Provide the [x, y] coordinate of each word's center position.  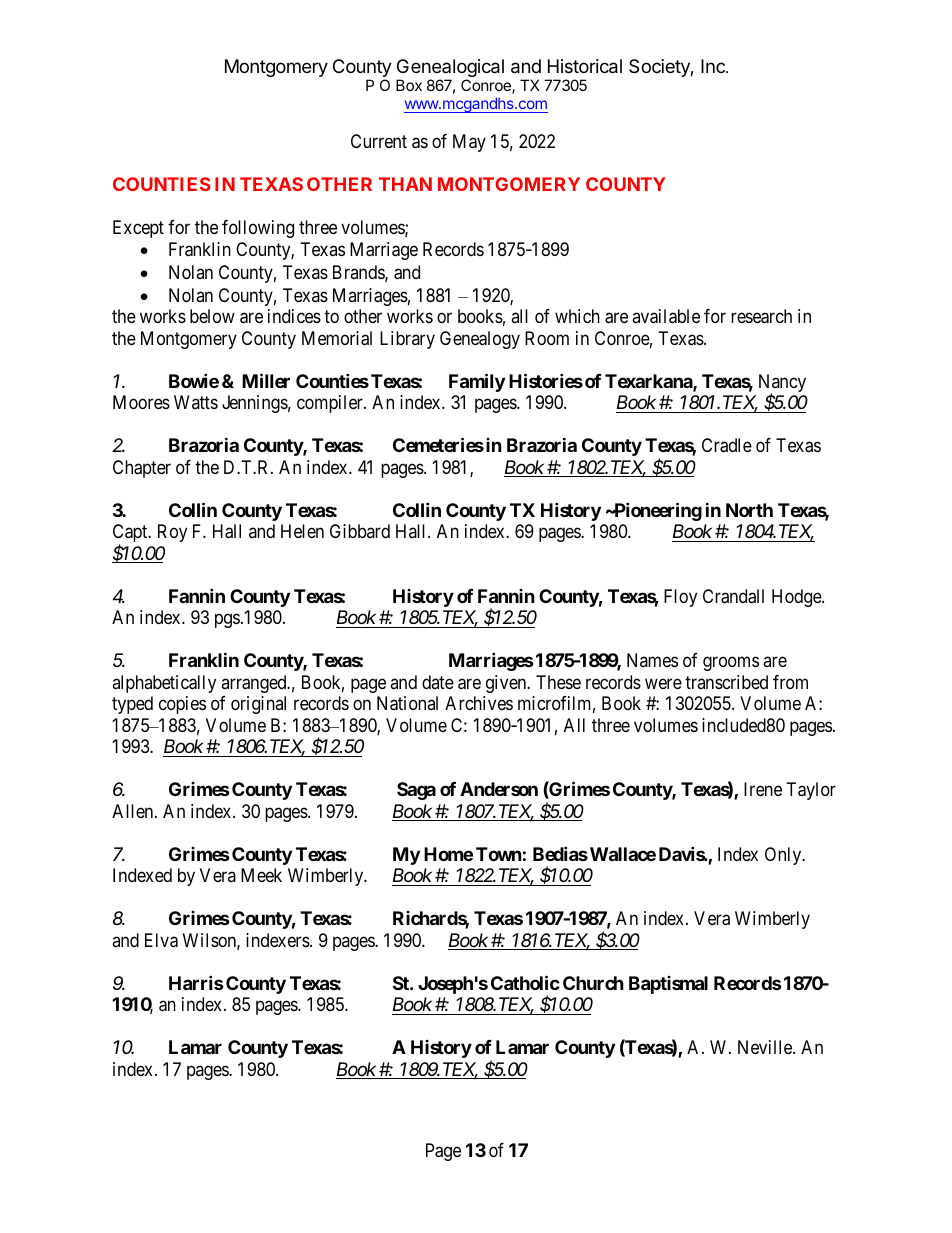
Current [379, 141]
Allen [134, 811]
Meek [261, 875]
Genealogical [450, 69]
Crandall [733, 596]
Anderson [499, 789]
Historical [585, 66]
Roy [172, 533]
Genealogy [480, 340]
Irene [763, 789]
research [761, 316]
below [212, 316]
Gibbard [360, 531]
